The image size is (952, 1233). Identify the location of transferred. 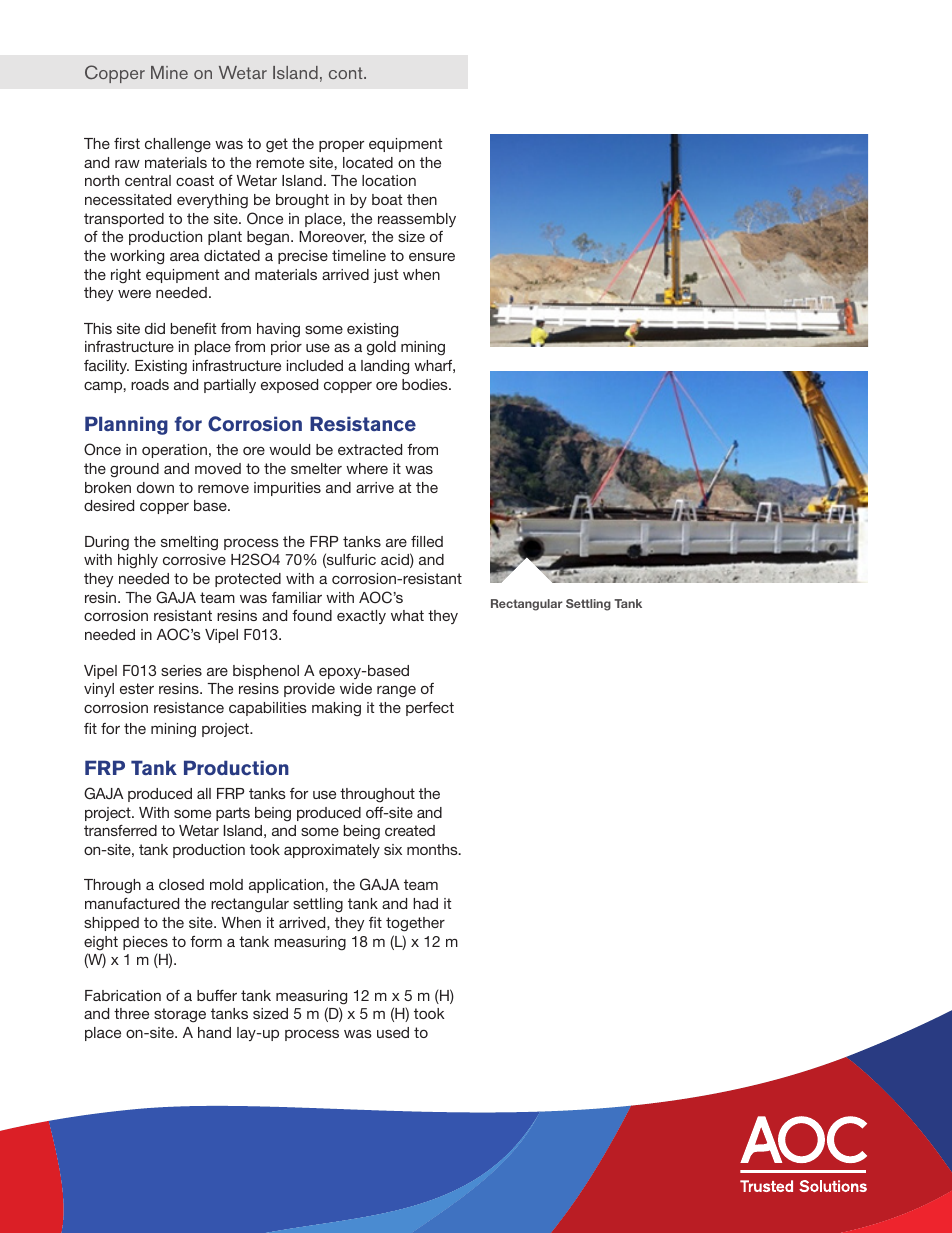
(120, 830).
